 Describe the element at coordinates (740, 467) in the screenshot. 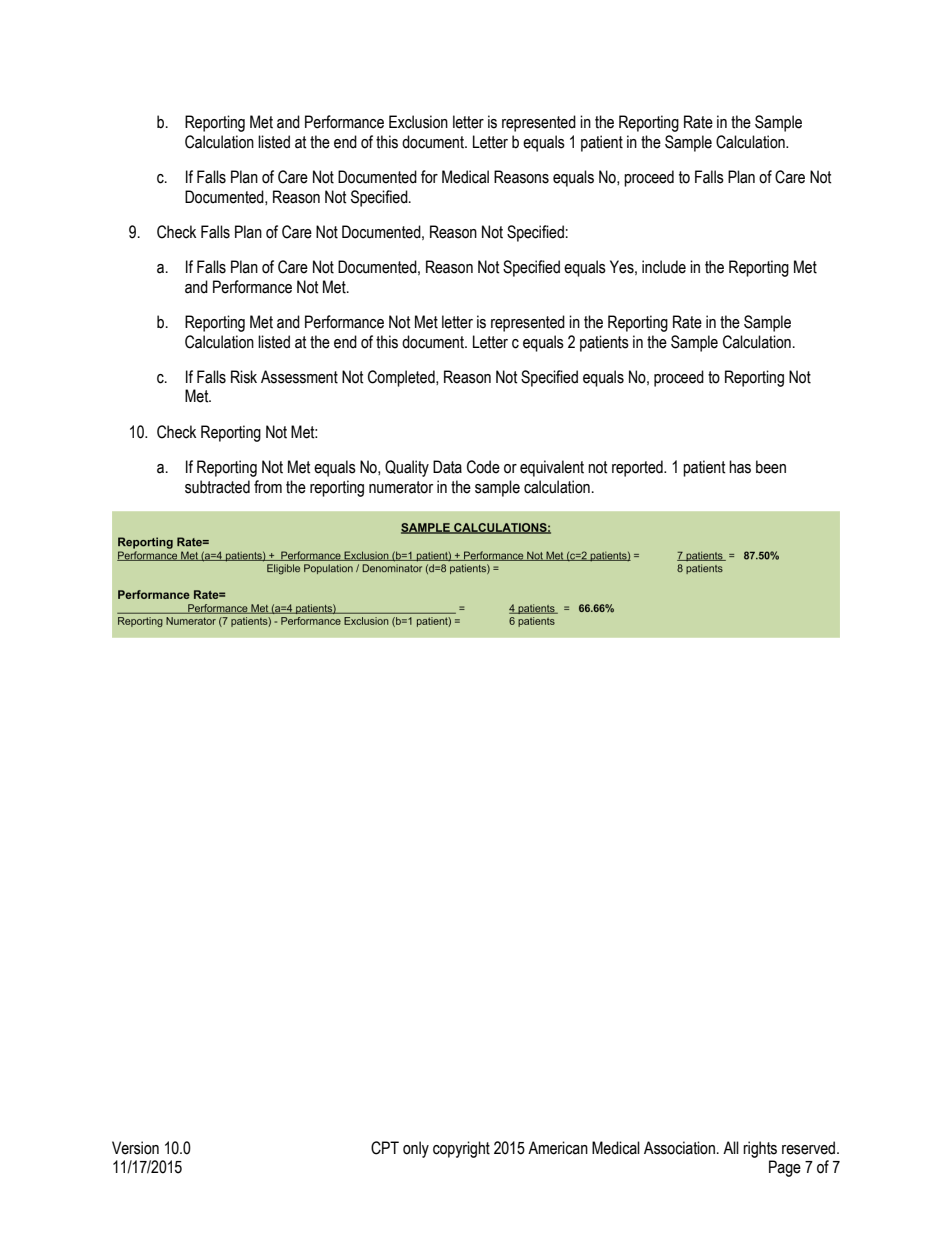

I see `has` at that location.
